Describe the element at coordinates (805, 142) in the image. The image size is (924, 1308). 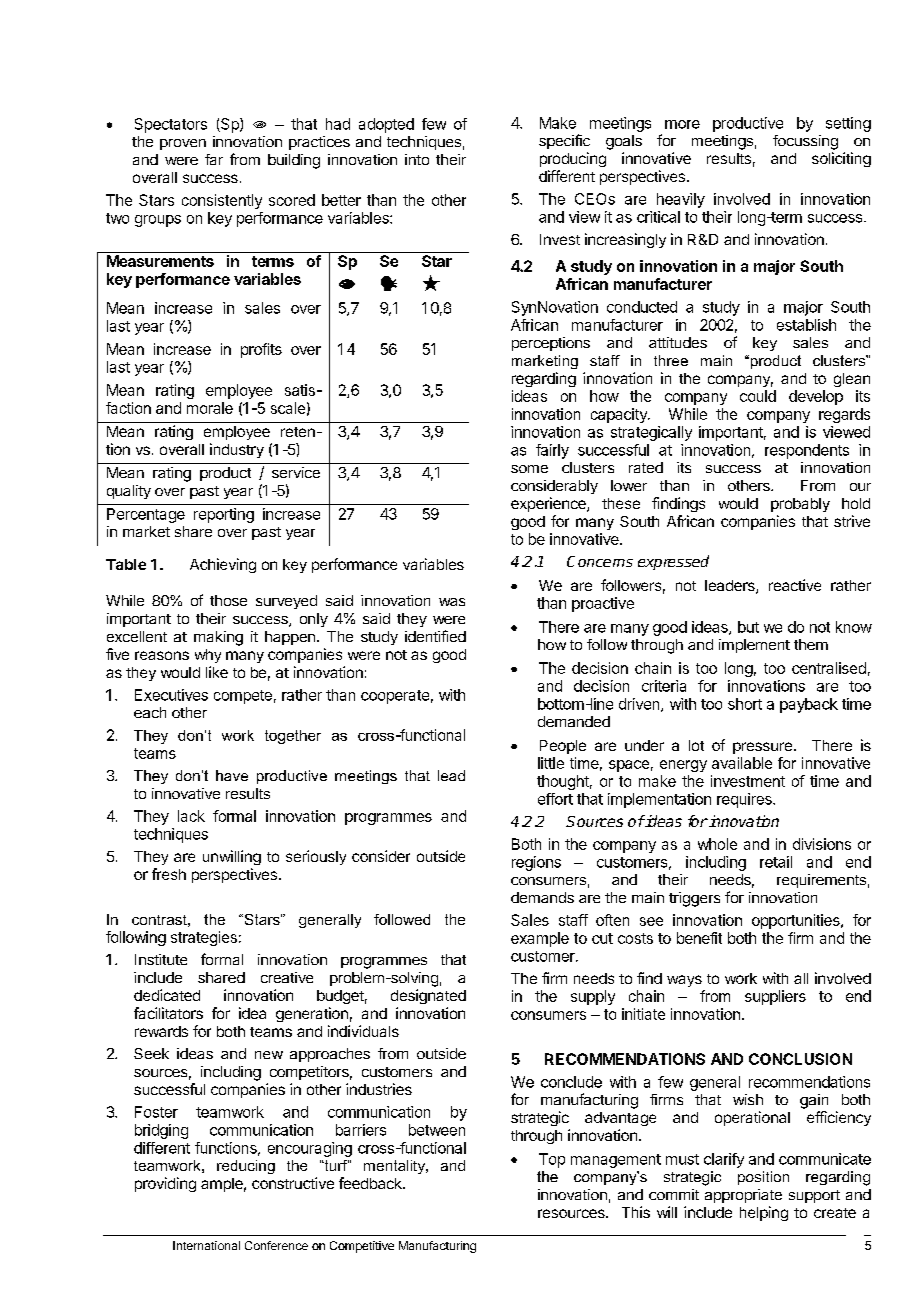
I see `focussing` at that location.
